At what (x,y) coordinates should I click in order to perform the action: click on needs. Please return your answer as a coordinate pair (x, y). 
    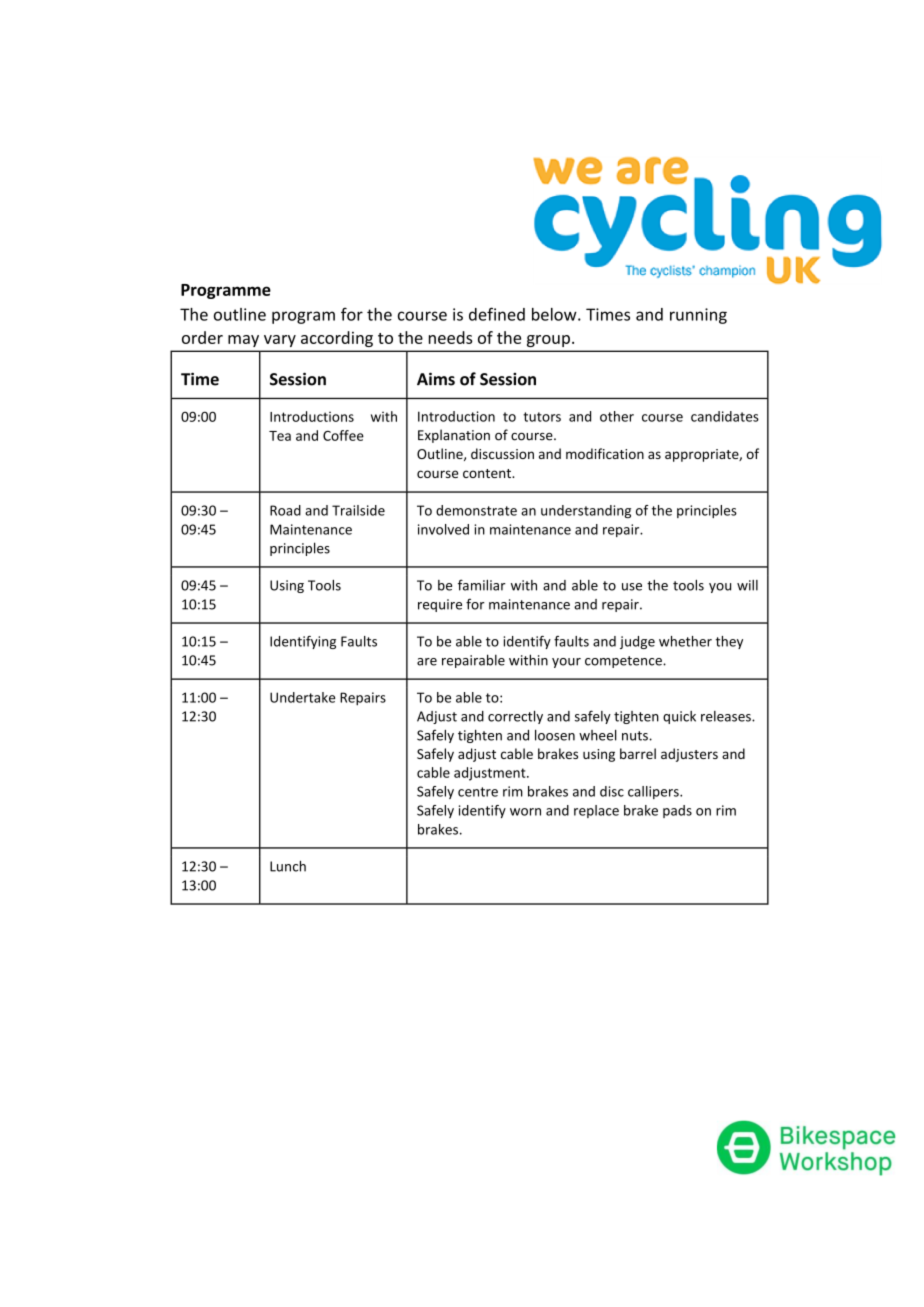
    Looking at the image, I should click on (450, 337).
